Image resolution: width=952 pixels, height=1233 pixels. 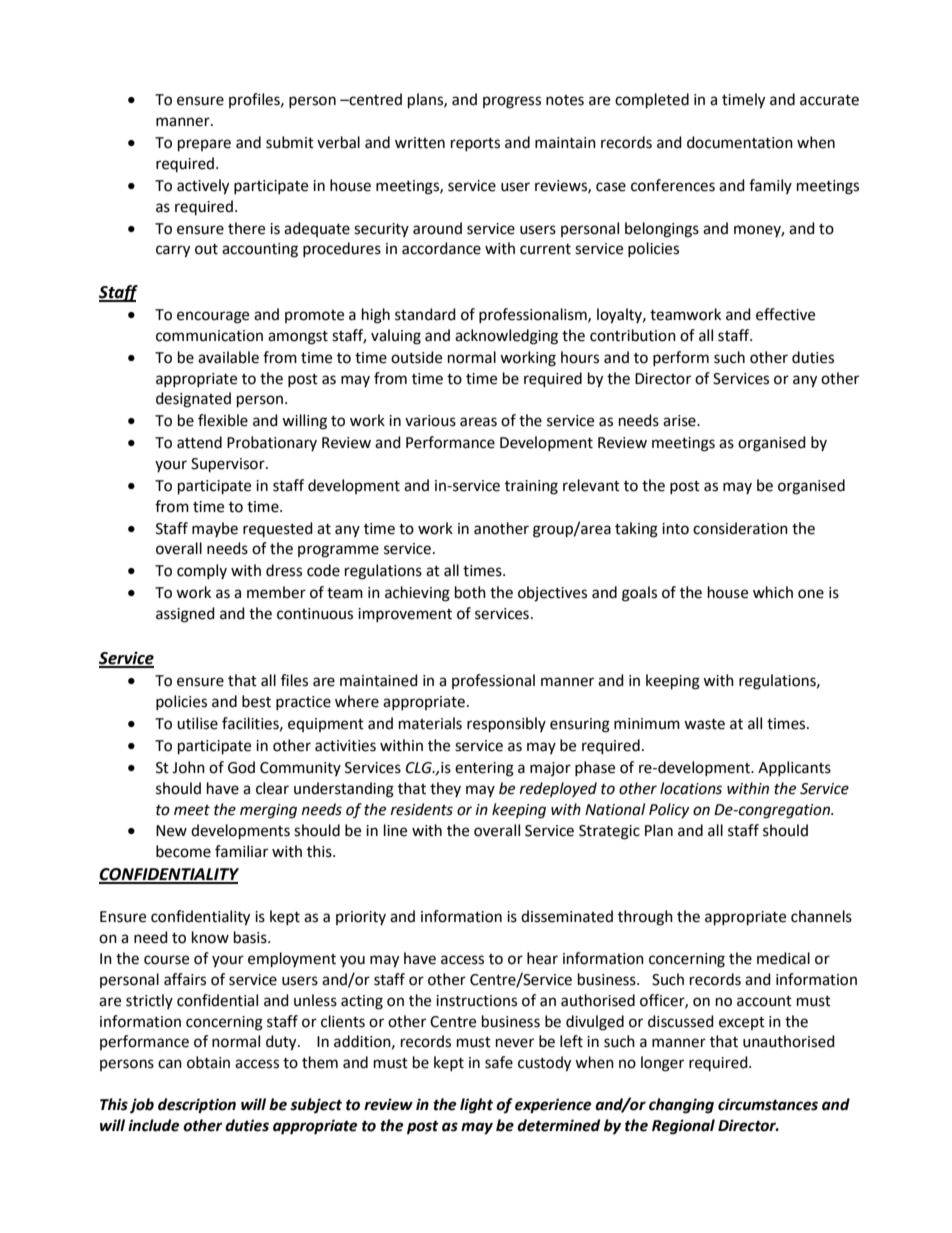 What do you see at coordinates (669, 810) in the screenshot?
I see `Policy` at bounding box center [669, 810].
